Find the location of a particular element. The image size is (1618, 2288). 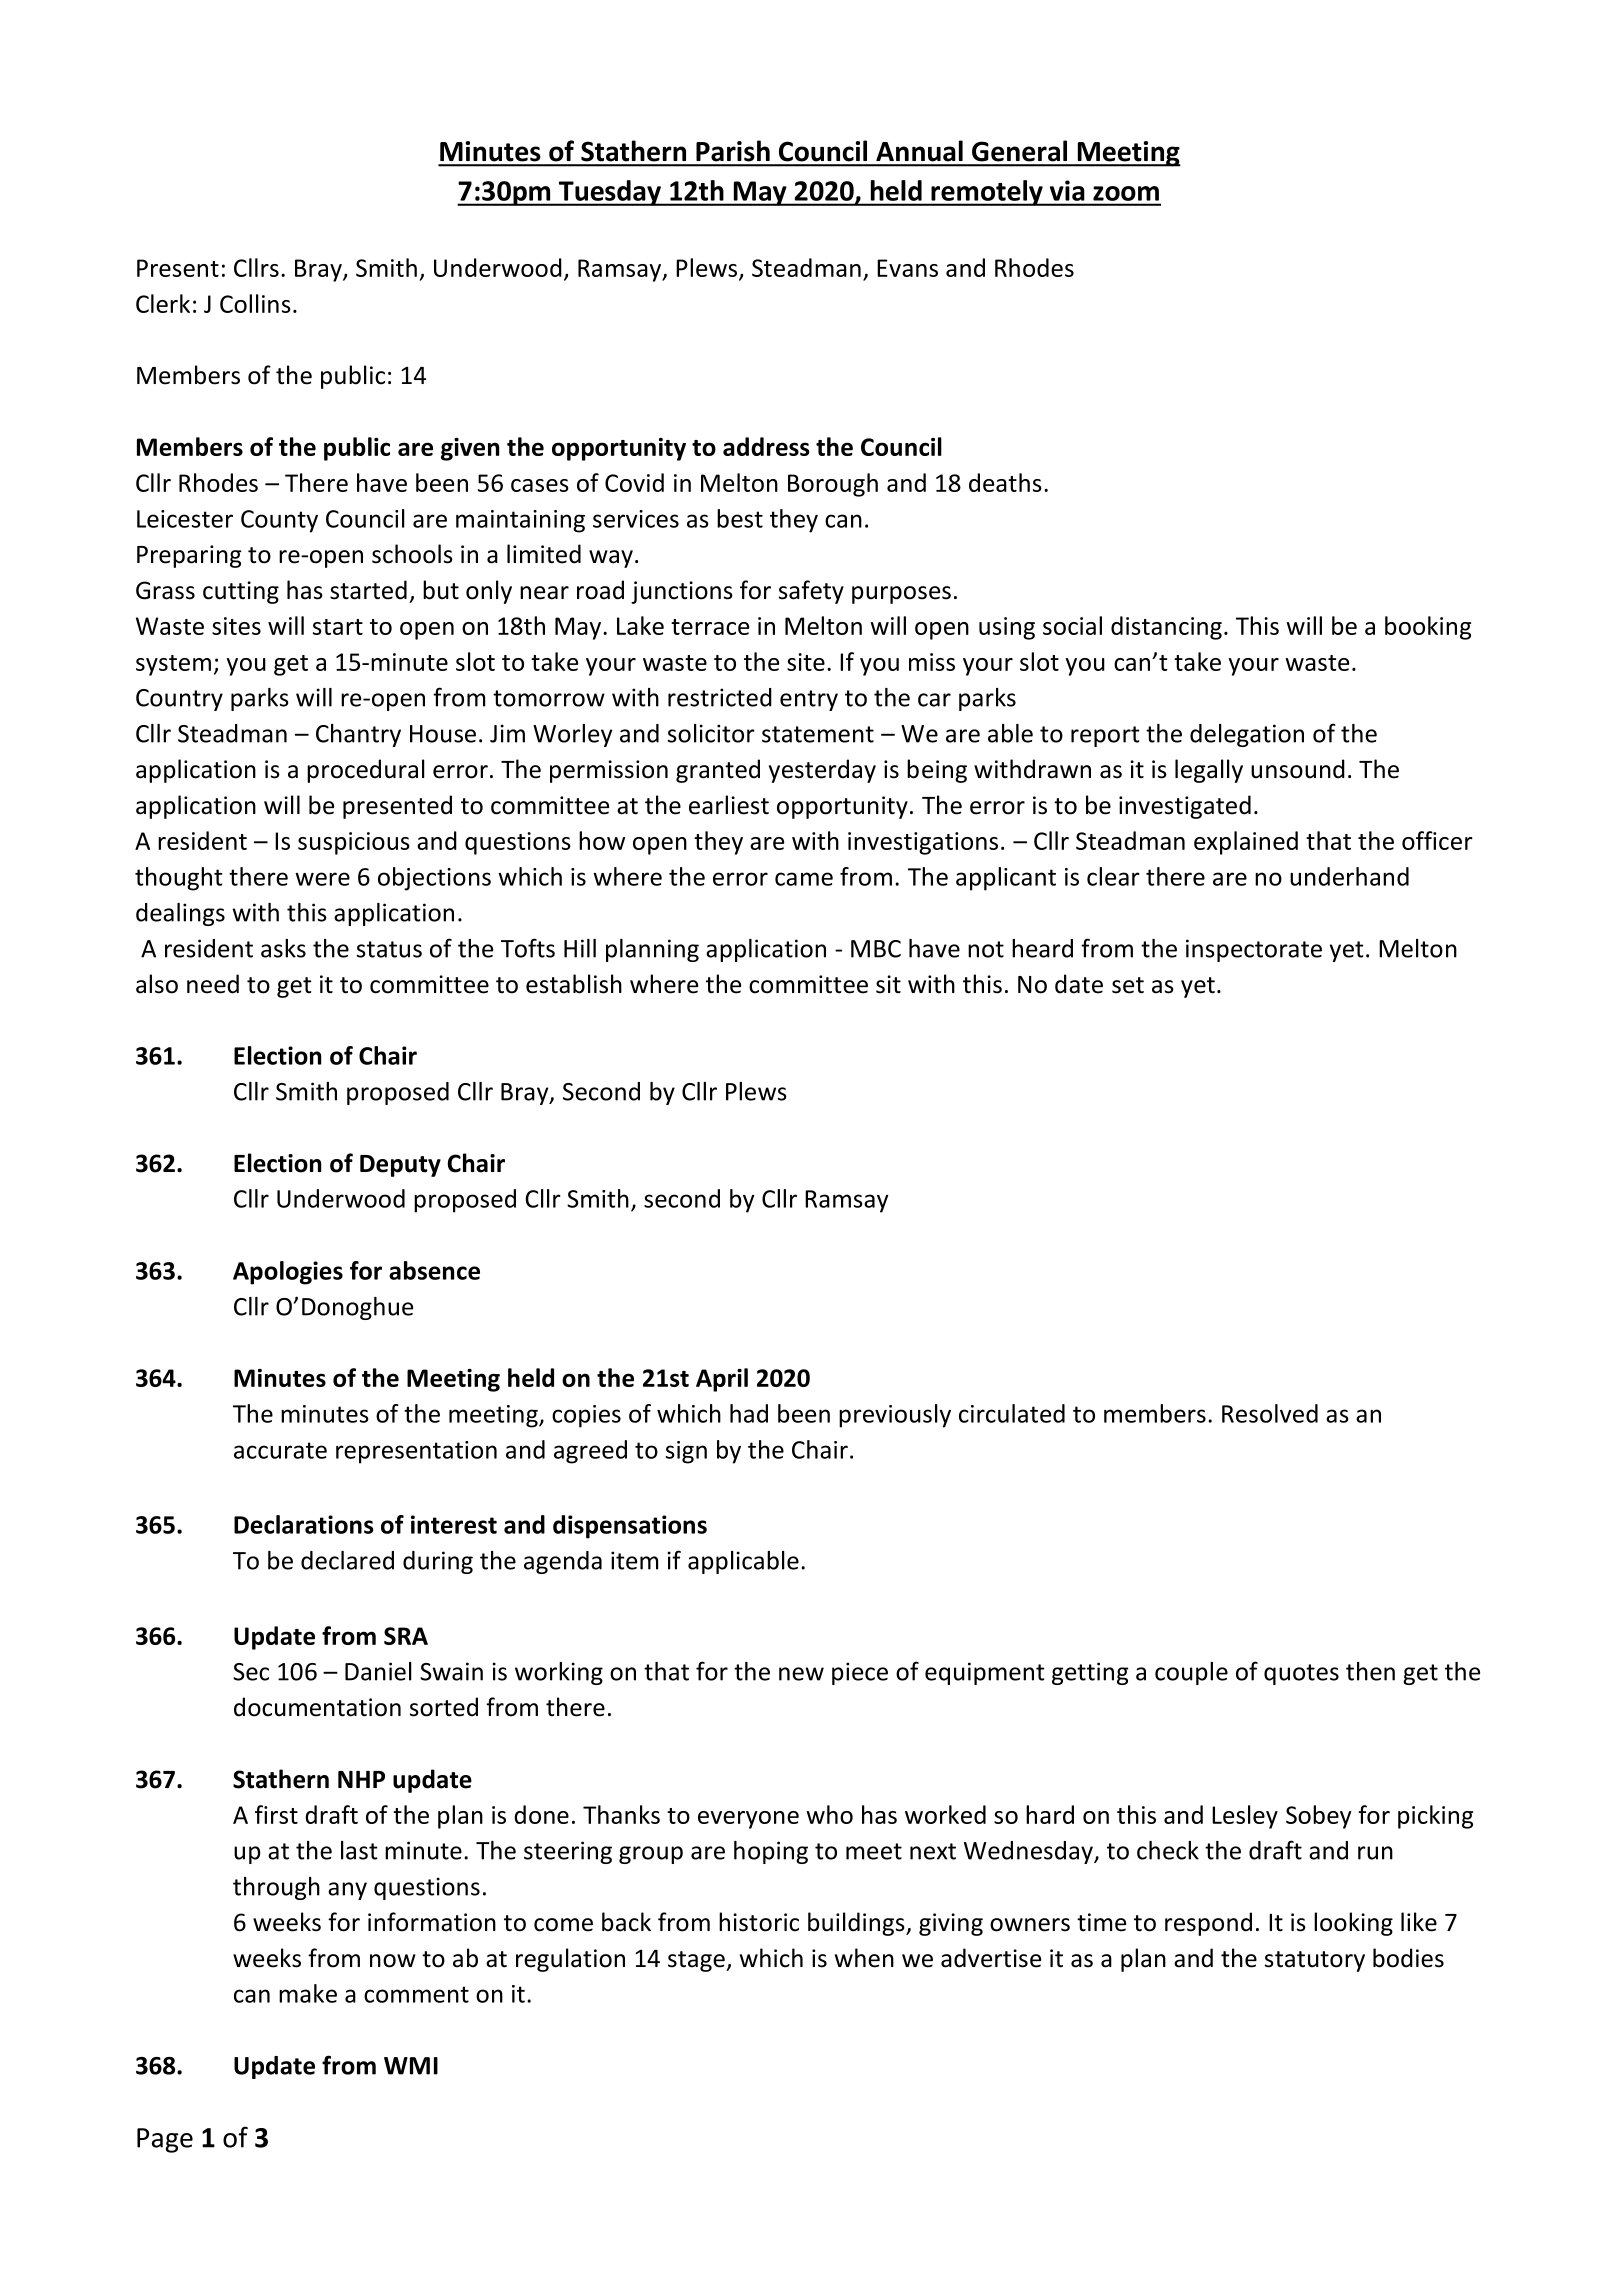

when is located at coordinates (864, 1958).
